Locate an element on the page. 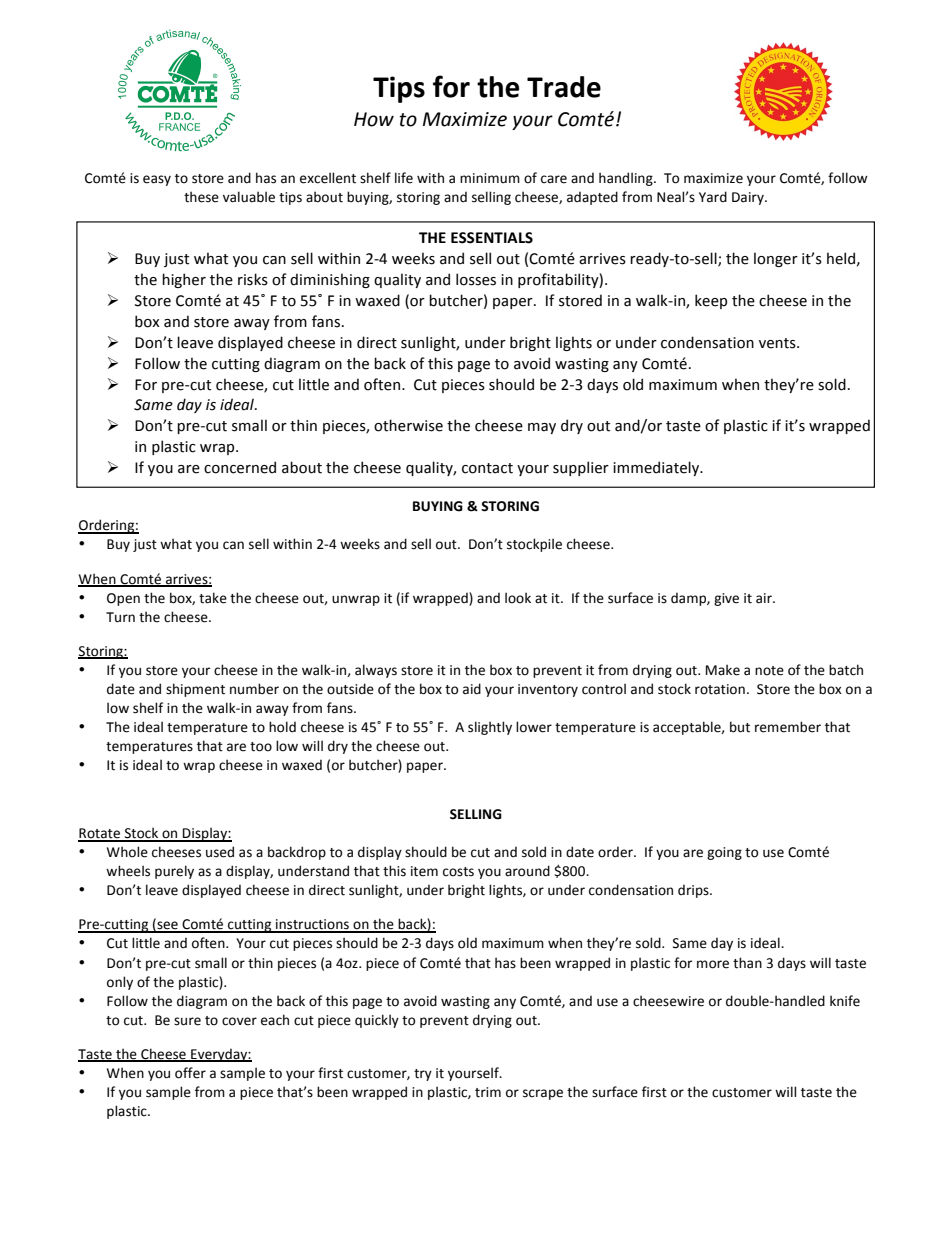 Image resolution: width=952 pixels, height=1233 pixels. Dairy is located at coordinates (749, 198).
